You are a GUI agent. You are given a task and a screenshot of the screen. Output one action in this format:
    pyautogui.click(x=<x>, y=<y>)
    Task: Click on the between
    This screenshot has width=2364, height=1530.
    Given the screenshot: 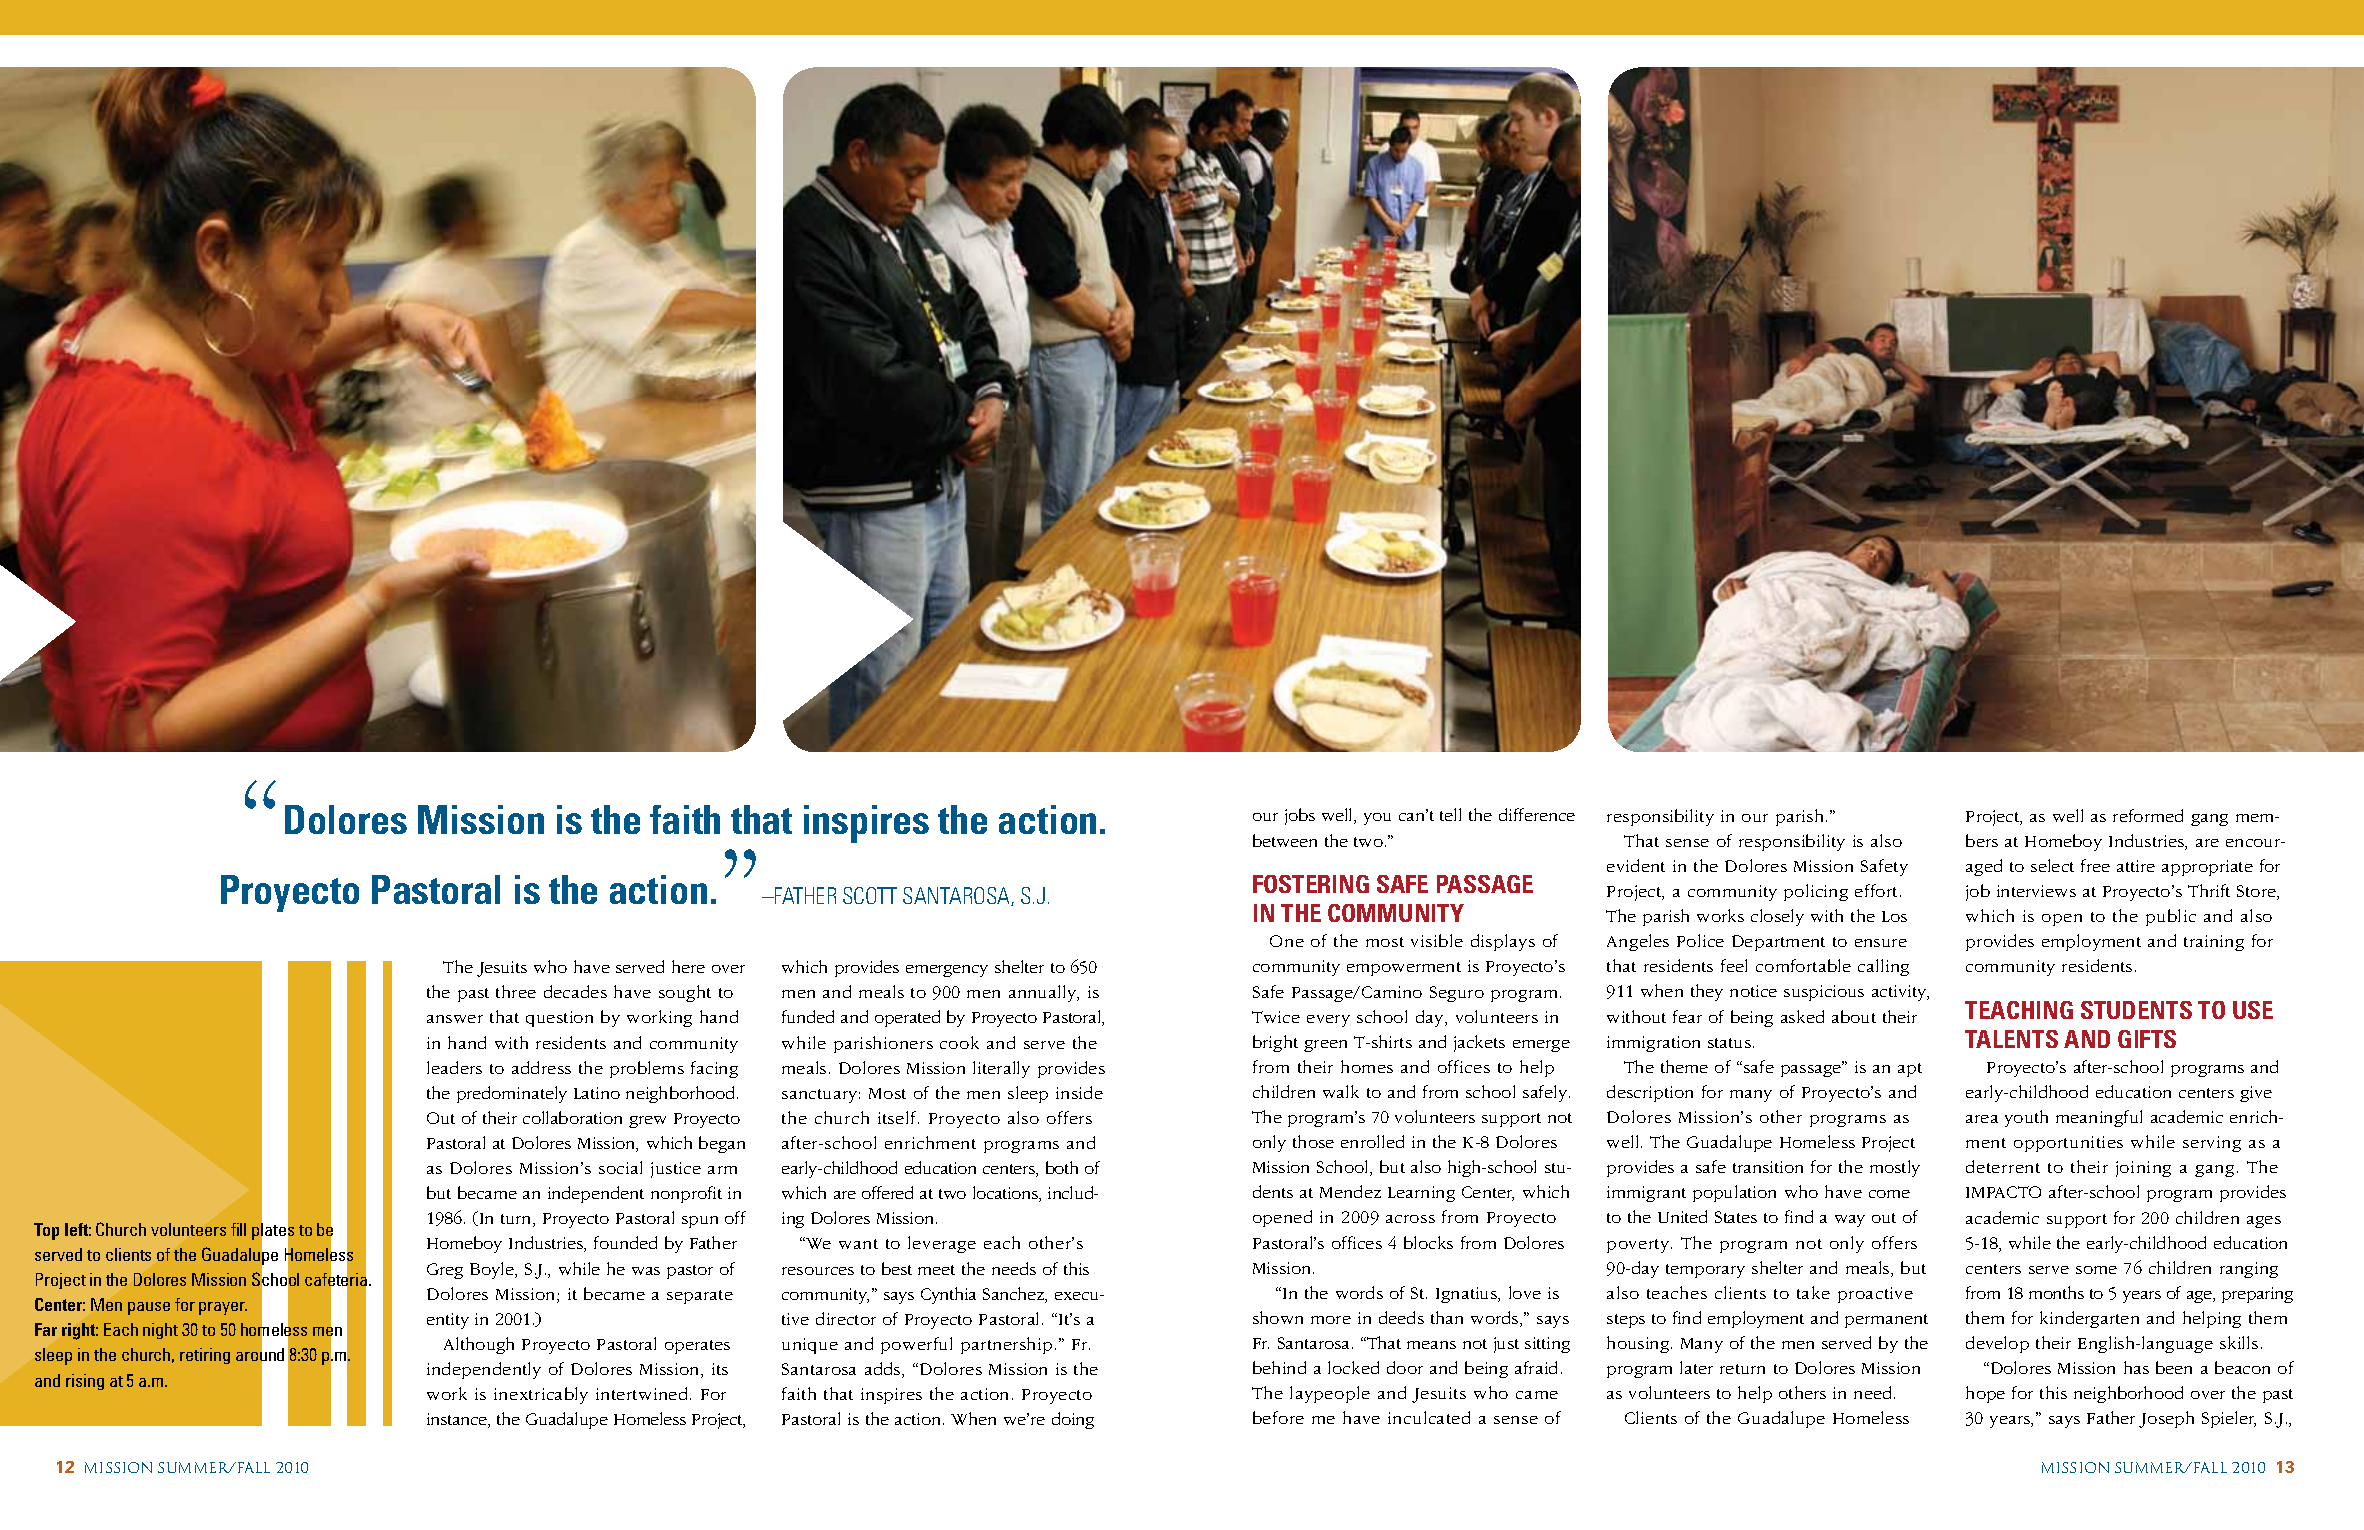 What is the action you would take?
    pyautogui.click(x=1285, y=840)
